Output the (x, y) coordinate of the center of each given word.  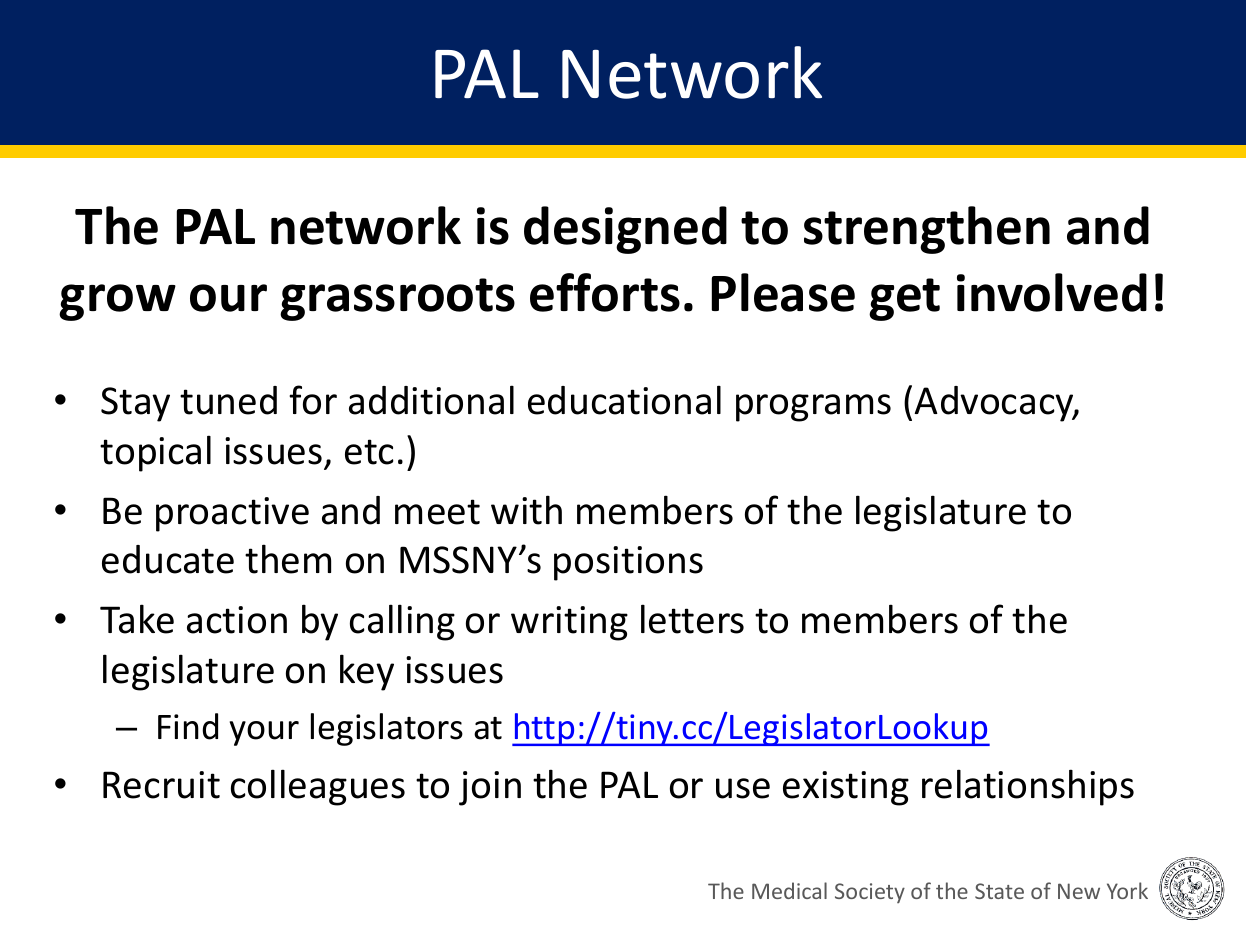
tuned (228, 400)
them (288, 559)
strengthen (927, 230)
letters (692, 619)
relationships (1028, 787)
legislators (387, 729)
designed (625, 230)
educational (624, 400)
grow (117, 302)
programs (813, 408)
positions (628, 563)
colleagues (318, 787)
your (264, 733)
